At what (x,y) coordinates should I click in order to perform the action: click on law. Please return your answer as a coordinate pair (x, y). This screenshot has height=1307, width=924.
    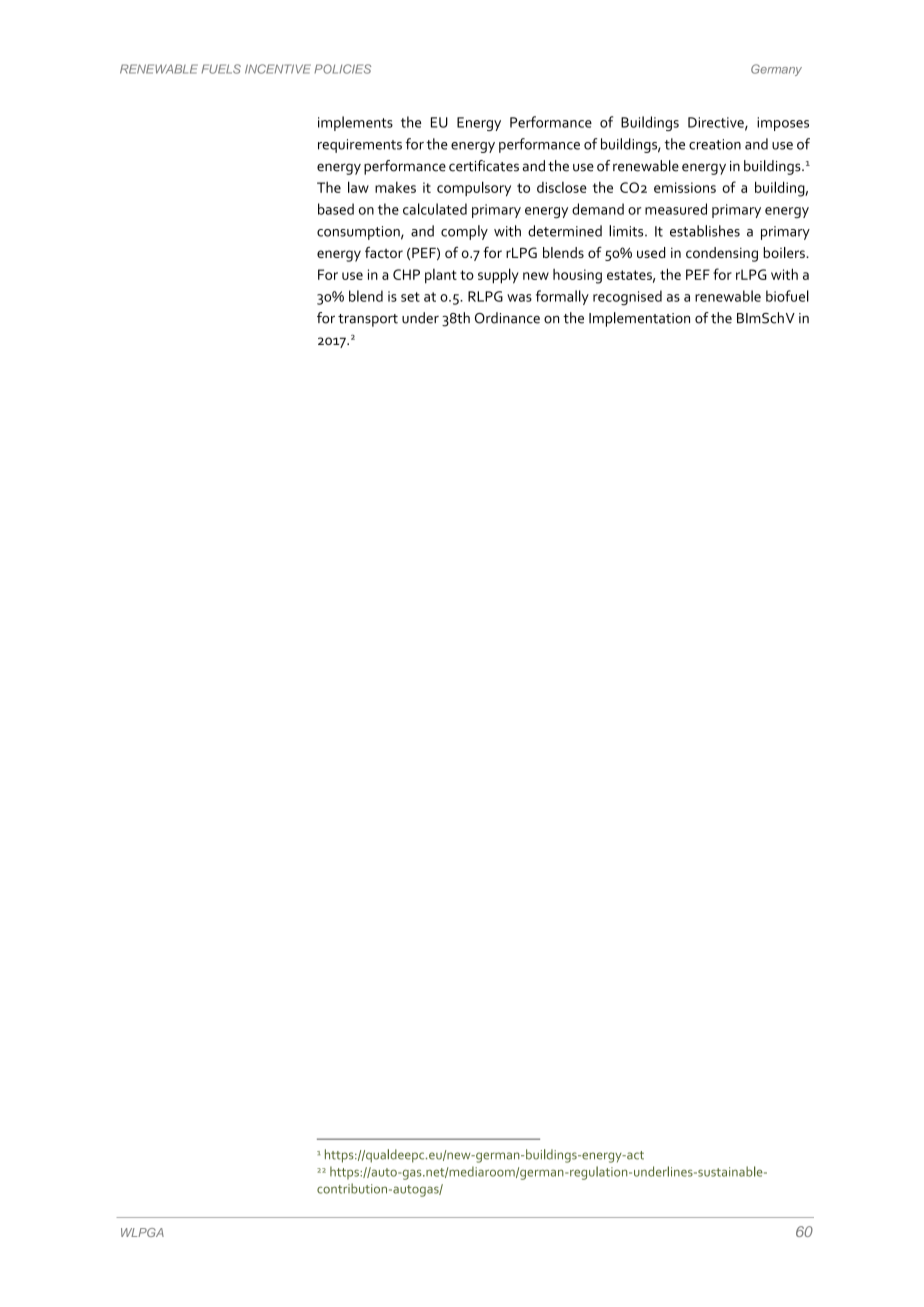
    Looking at the image, I should click on (358, 187).
